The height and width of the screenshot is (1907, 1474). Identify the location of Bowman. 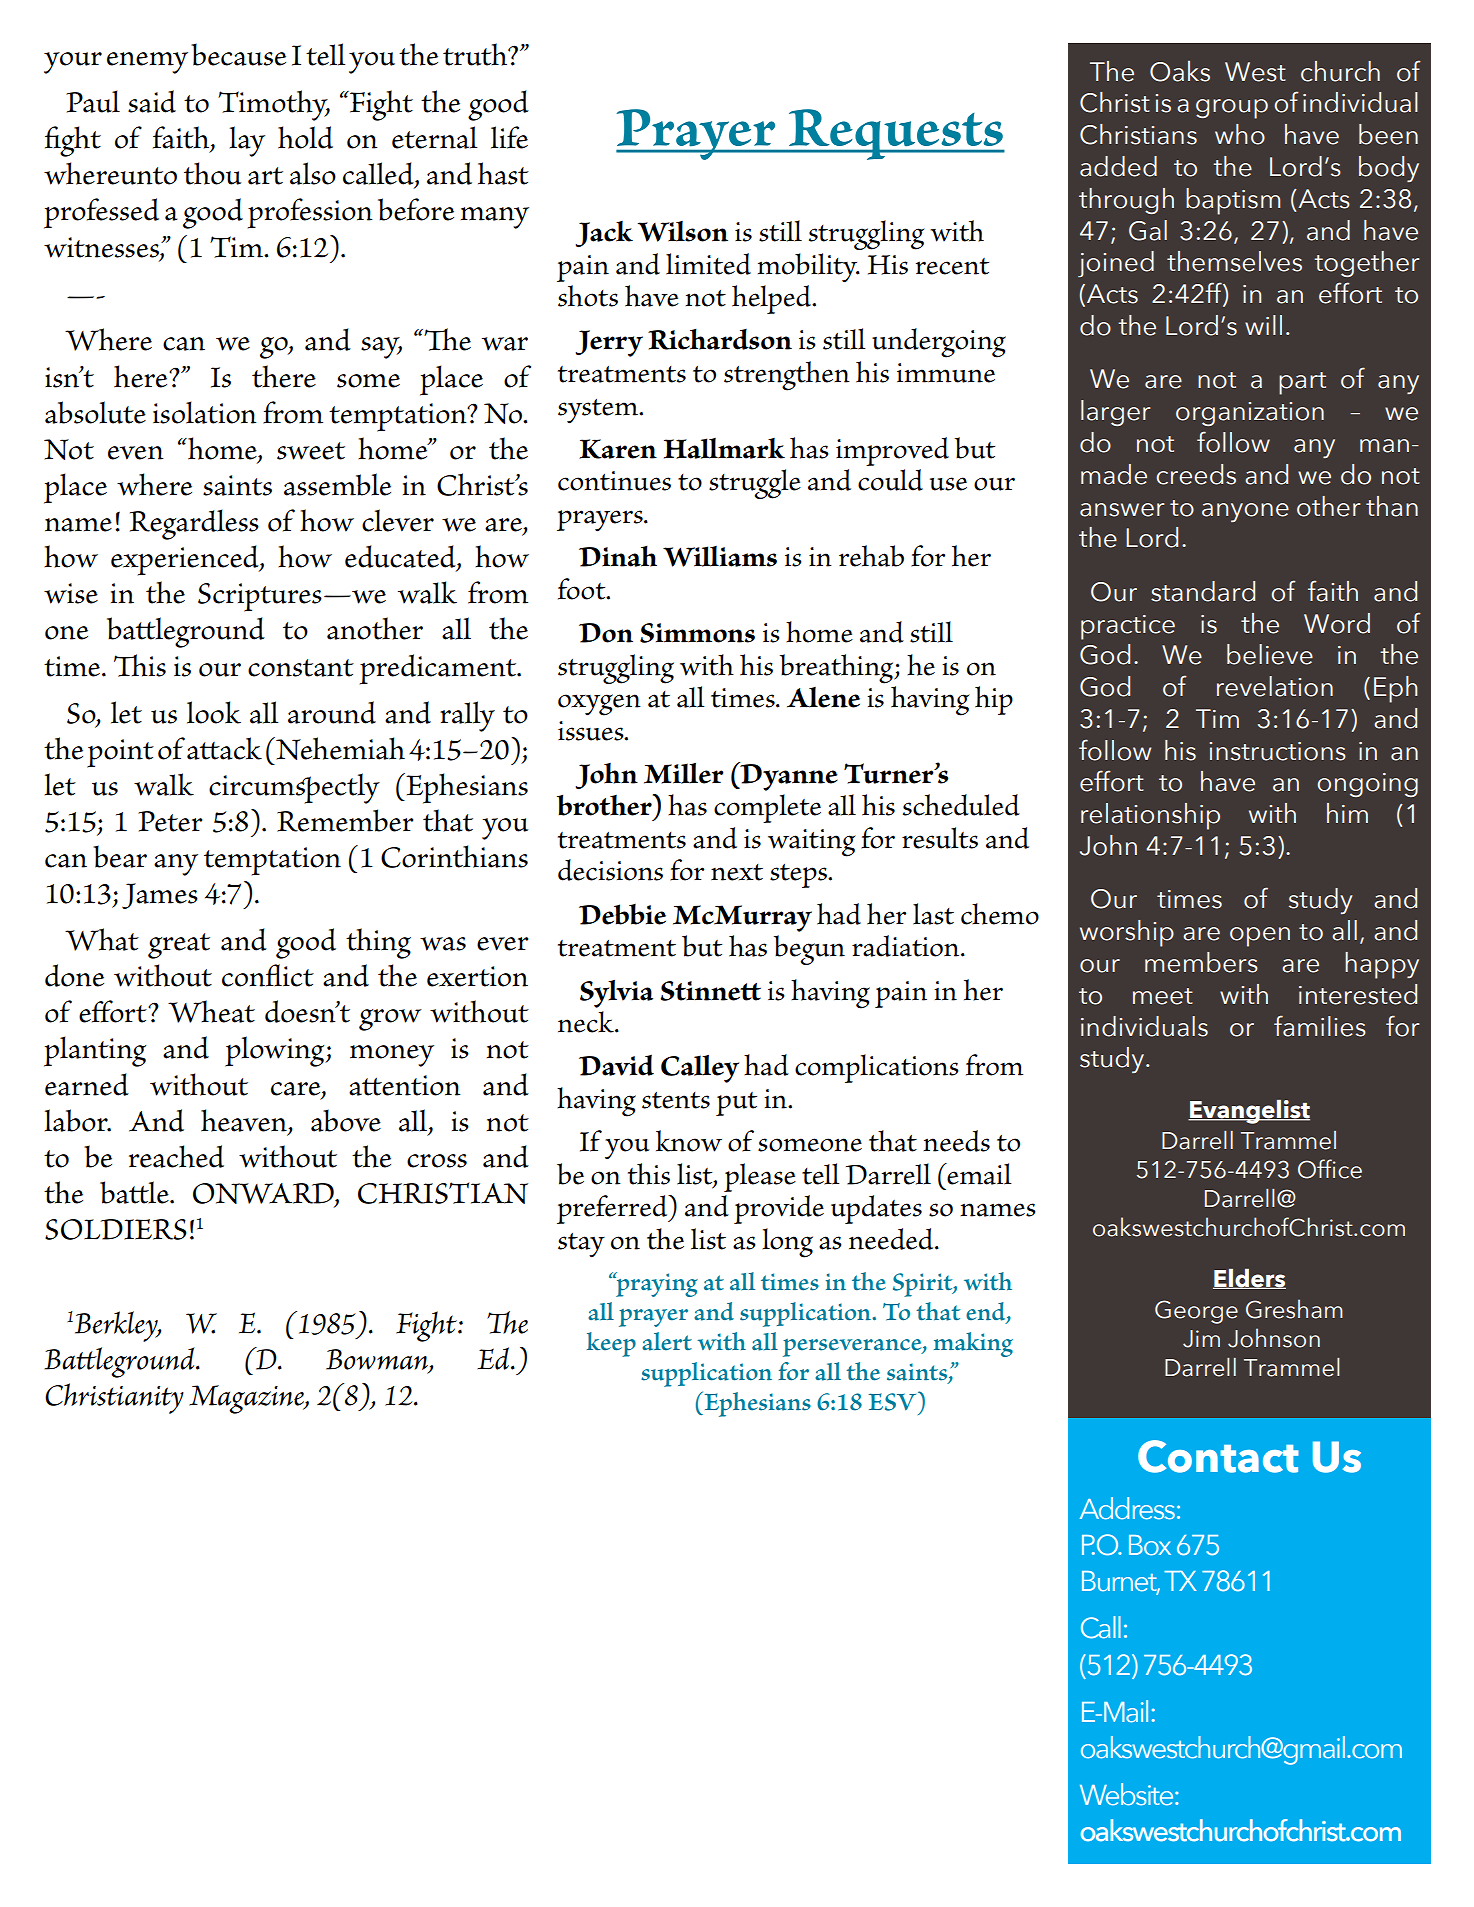
(378, 1360).
